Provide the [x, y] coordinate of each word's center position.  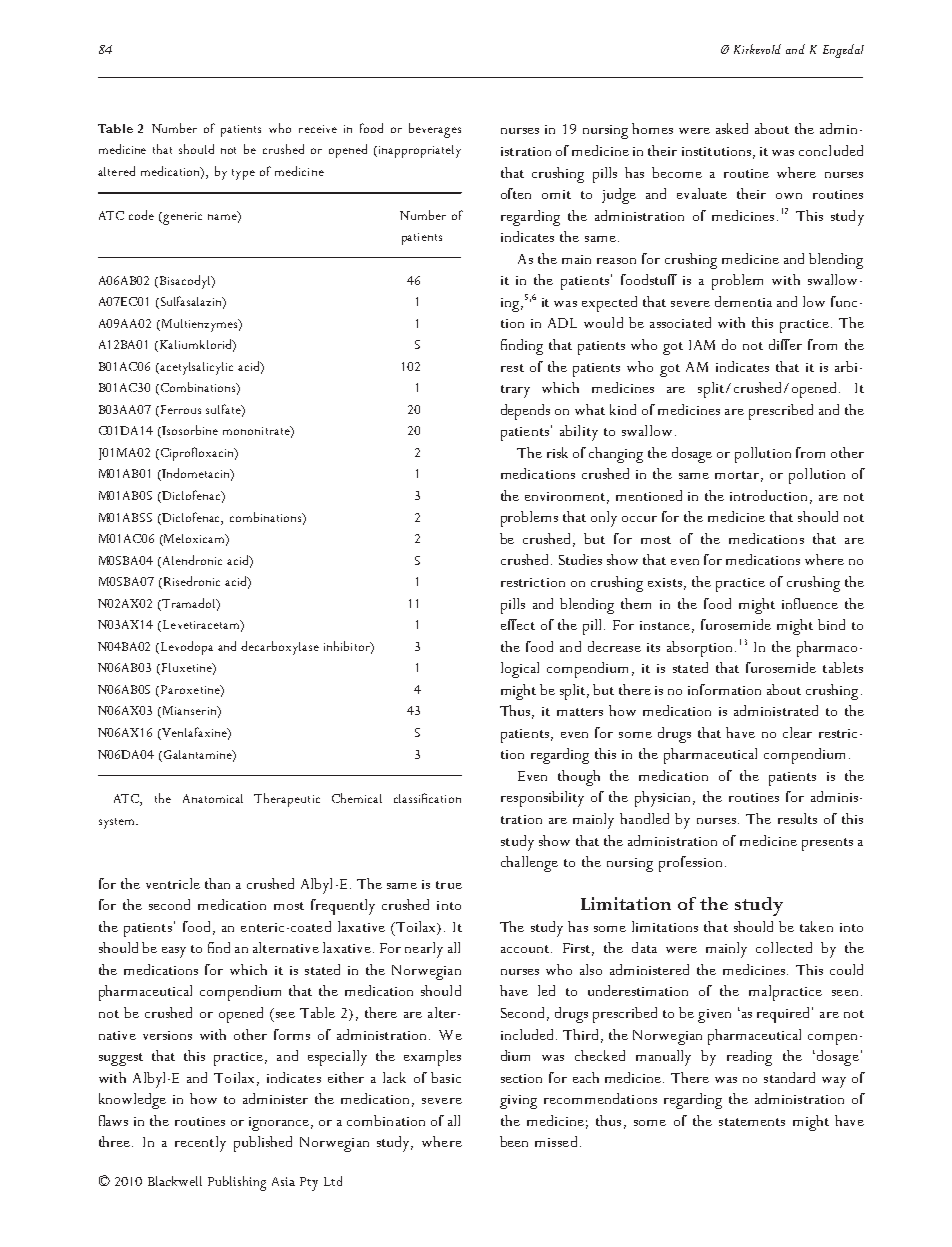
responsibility [542, 799]
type [243, 174]
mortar [737, 475]
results [797, 818]
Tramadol [190, 604]
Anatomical [213, 798]
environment [566, 497]
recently [200, 1144]
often [516, 193]
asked [732, 128]
